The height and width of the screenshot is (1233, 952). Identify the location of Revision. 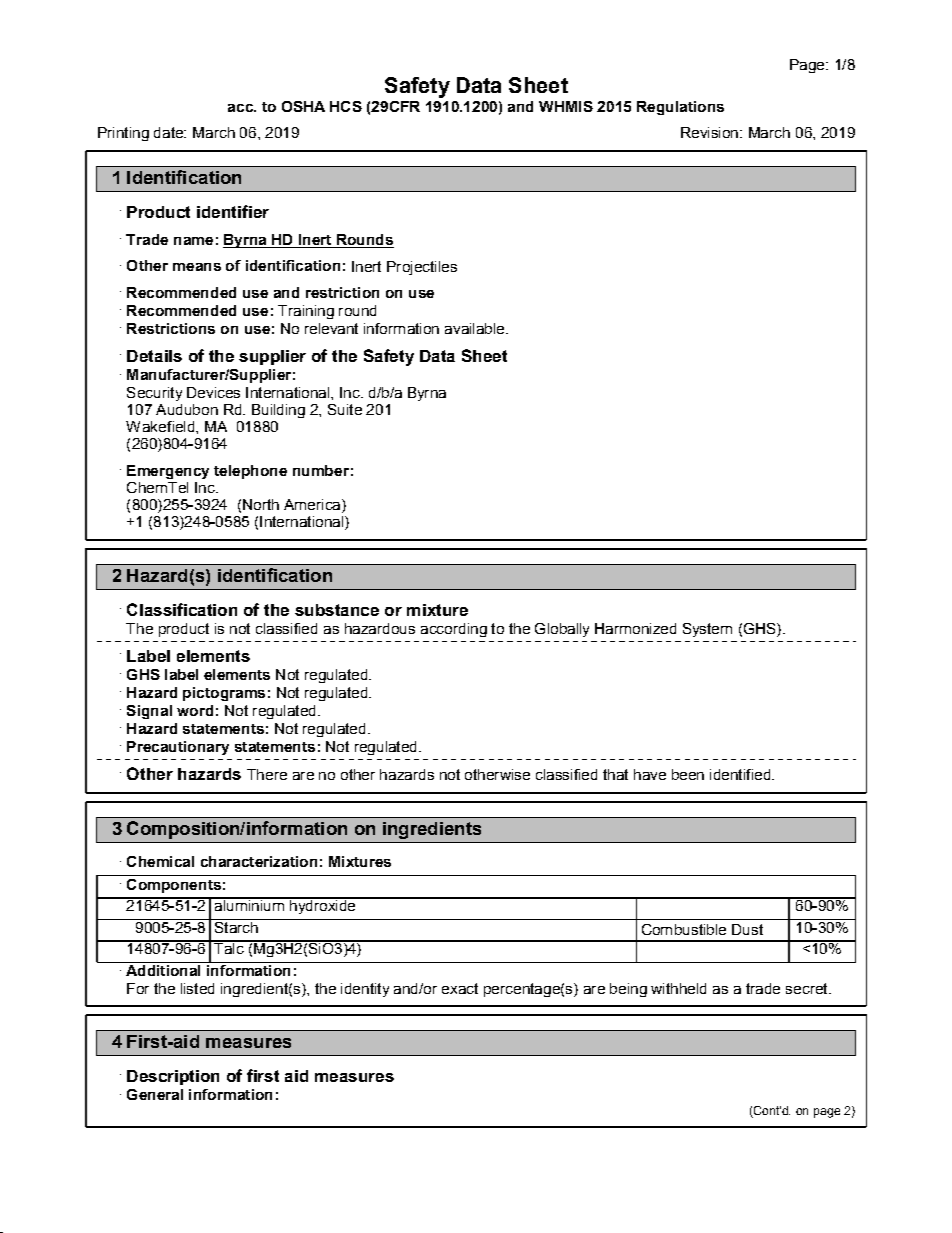
(709, 132).
